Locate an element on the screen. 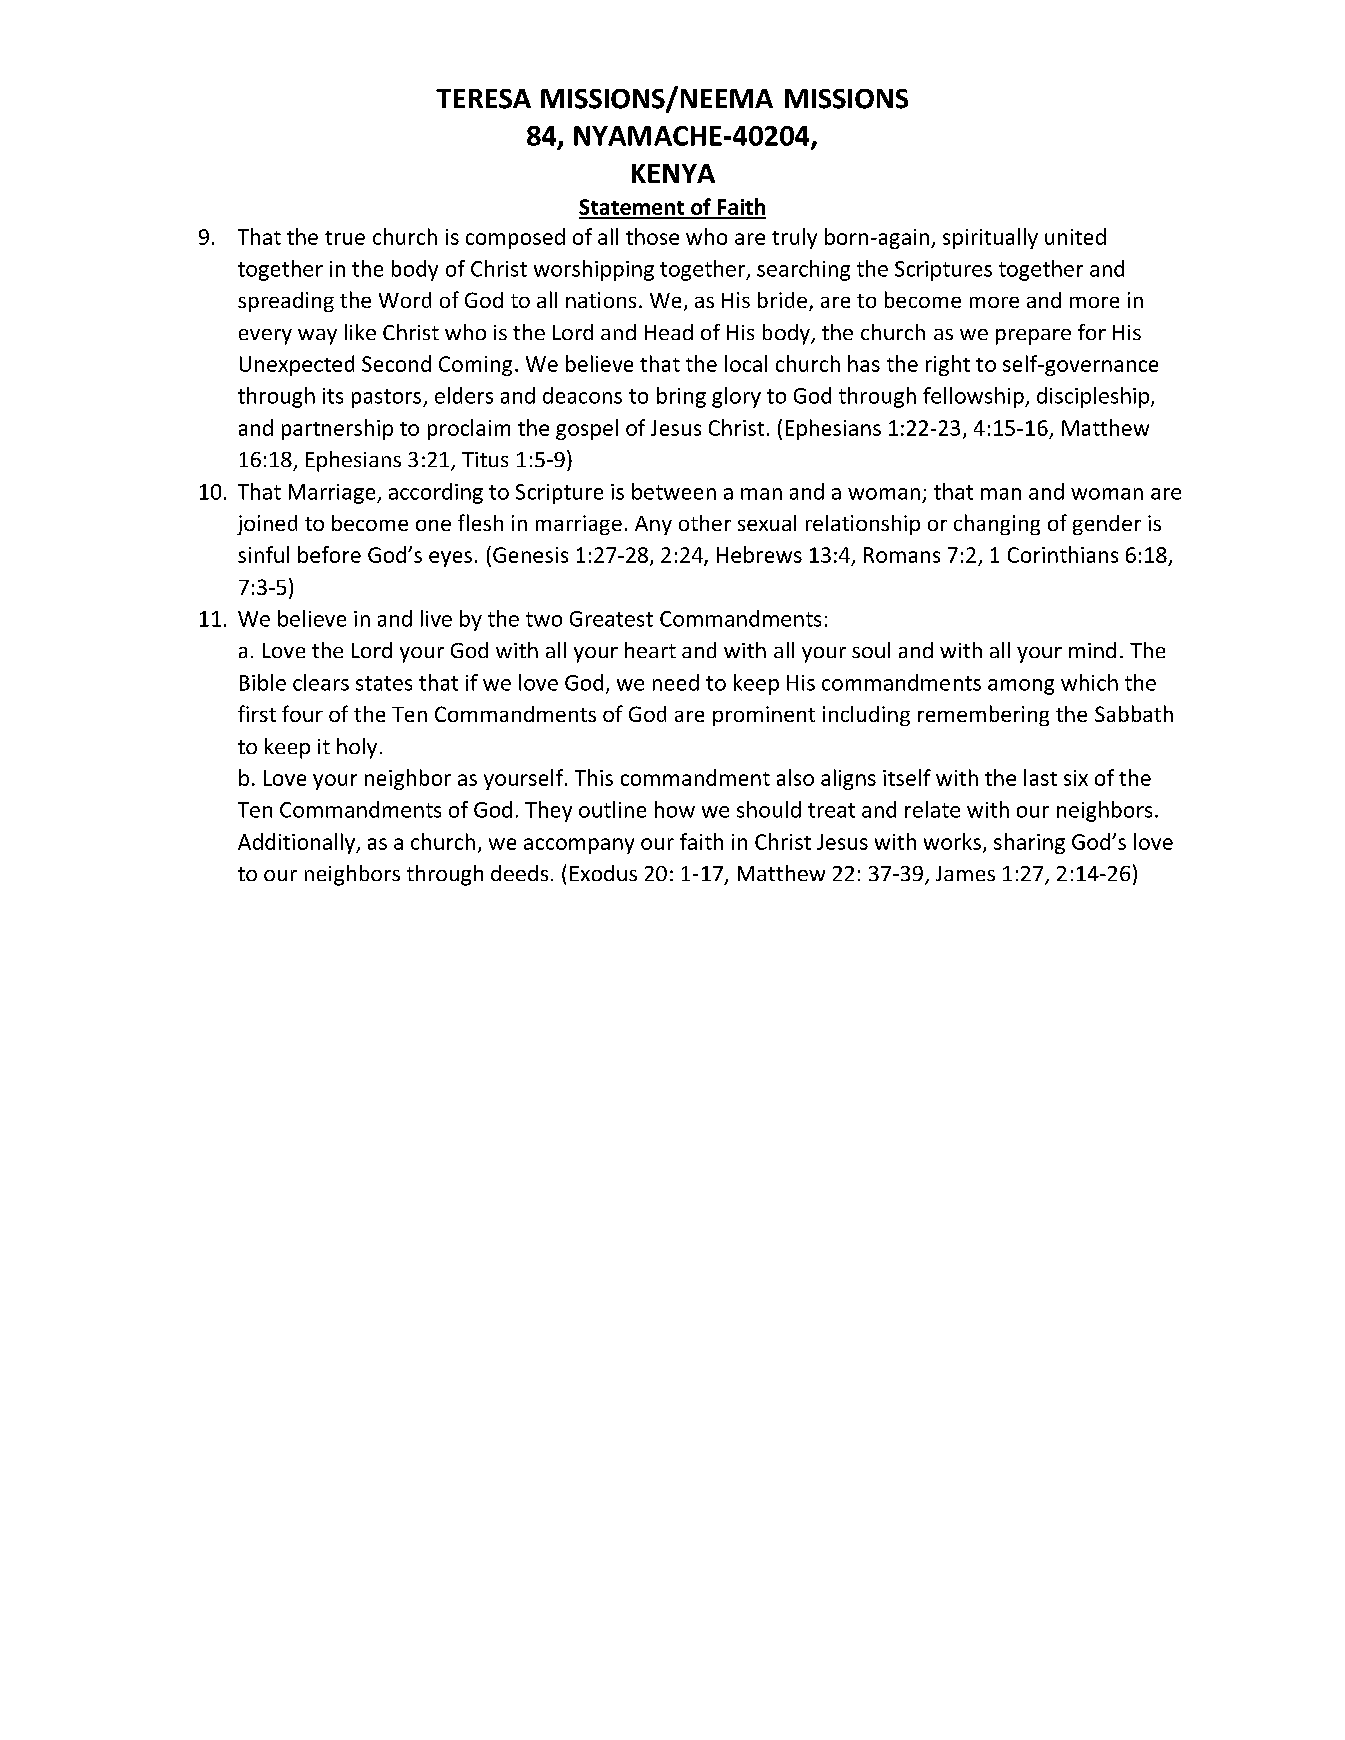 The height and width of the screenshot is (1740, 1345). KENYA is located at coordinates (673, 173).
